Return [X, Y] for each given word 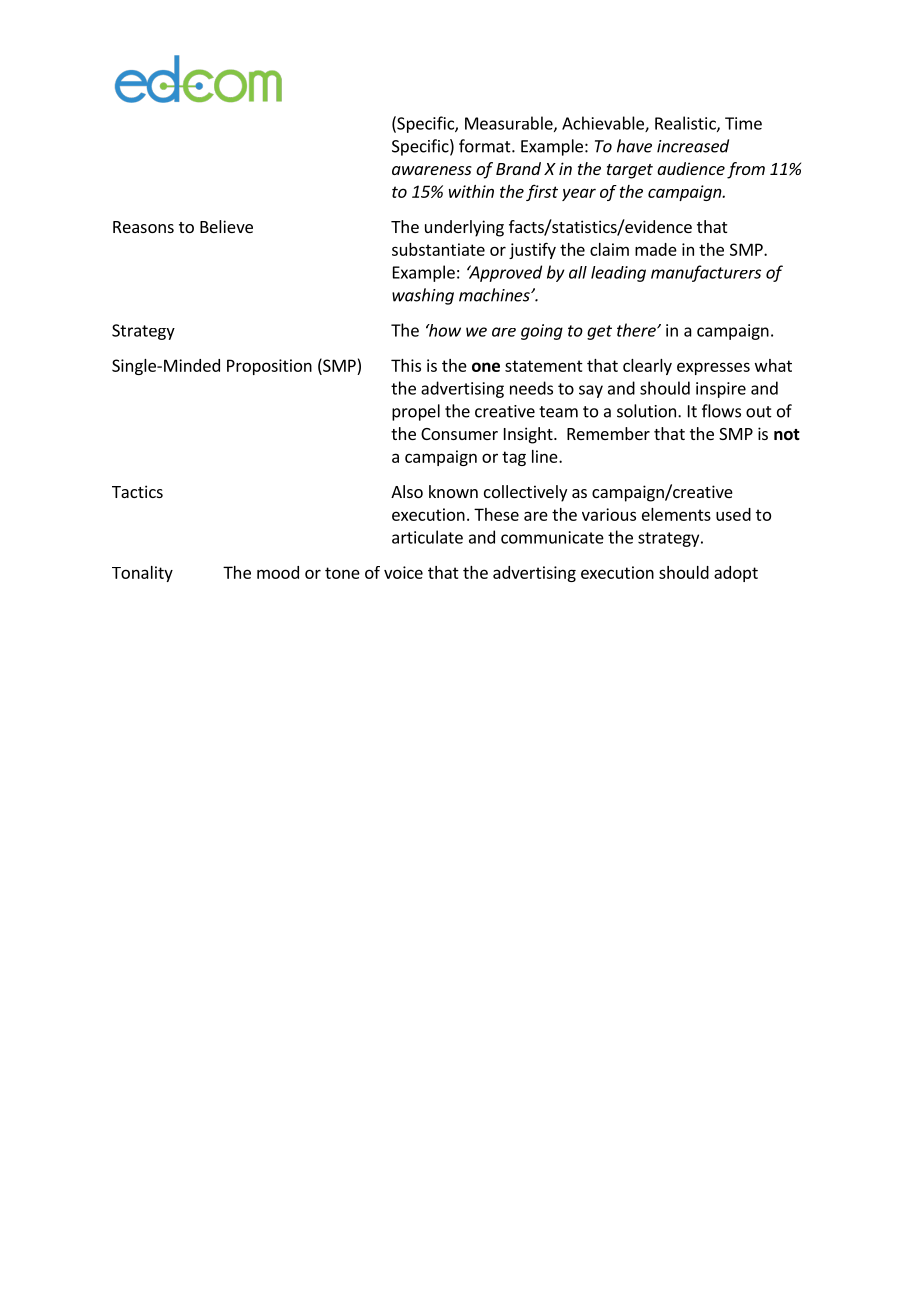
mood [278, 572]
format [486, 146]
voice [403, 572]
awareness [432, 170]
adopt [736, 574]
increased [693, 146]
